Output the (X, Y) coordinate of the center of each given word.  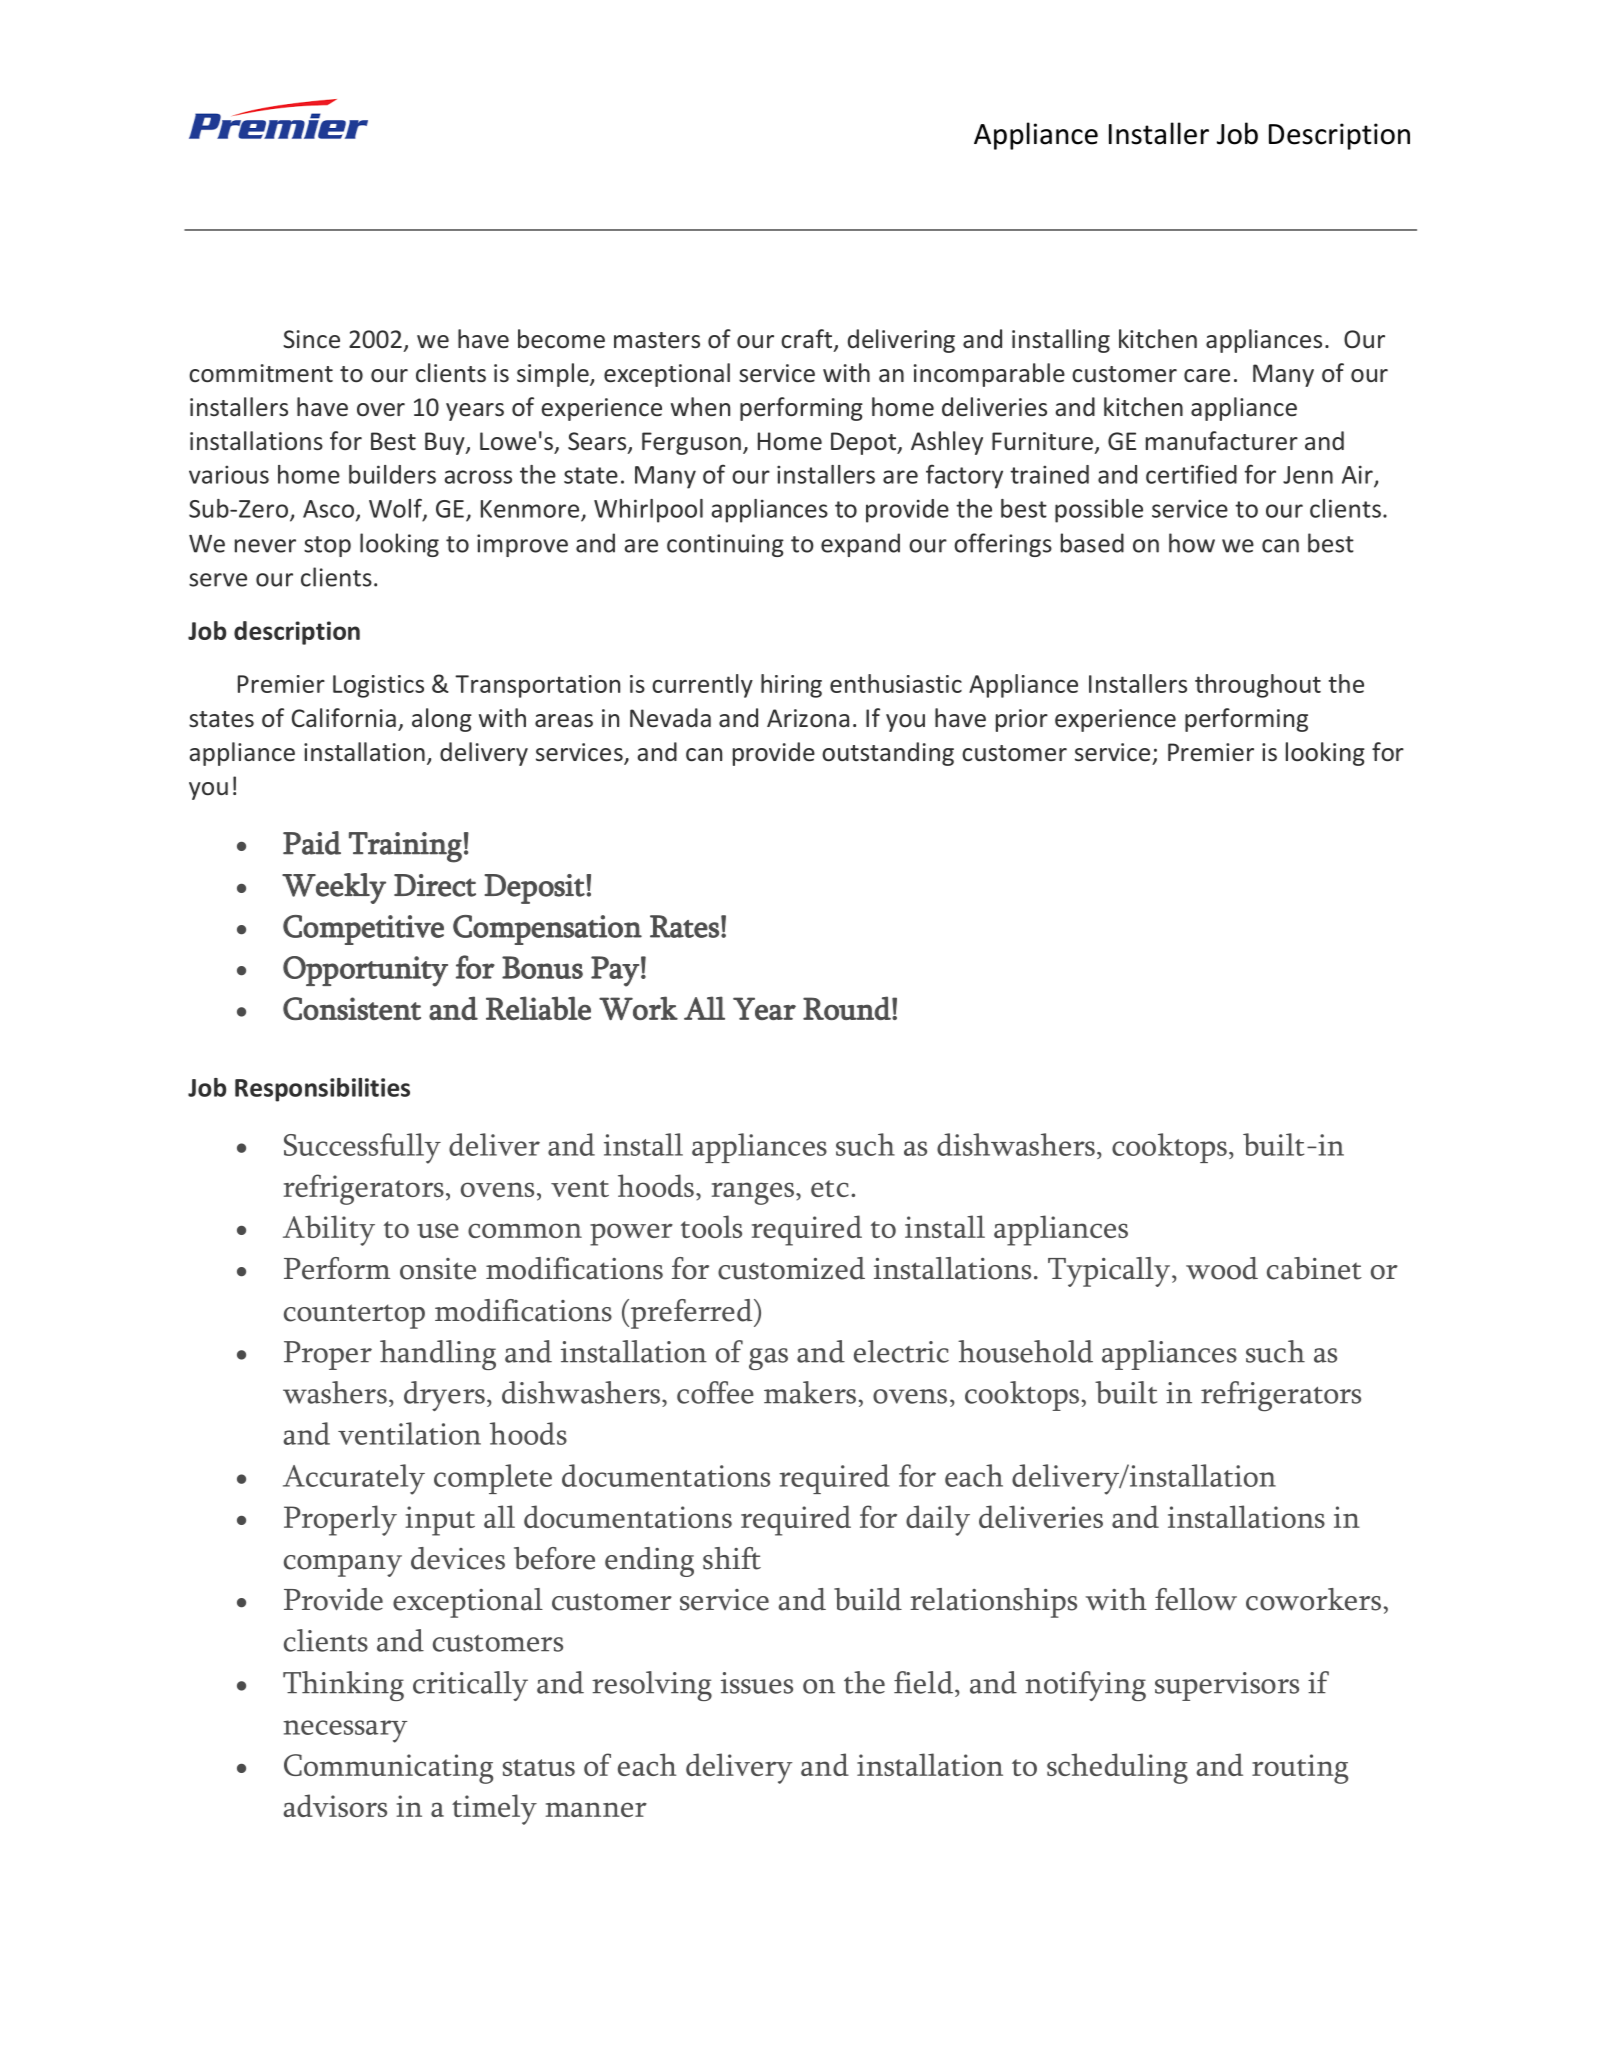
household (1025, 1351)
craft (806, 338)
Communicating (388, 1769)
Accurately (354, 1479)
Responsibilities (322, 1090)
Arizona (808, 718)
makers (810, 1392)
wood (1222, 1268)
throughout (1258, 686)
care (1207, 375)
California (344, 717)
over (381, 409)
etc (830, 1188)
